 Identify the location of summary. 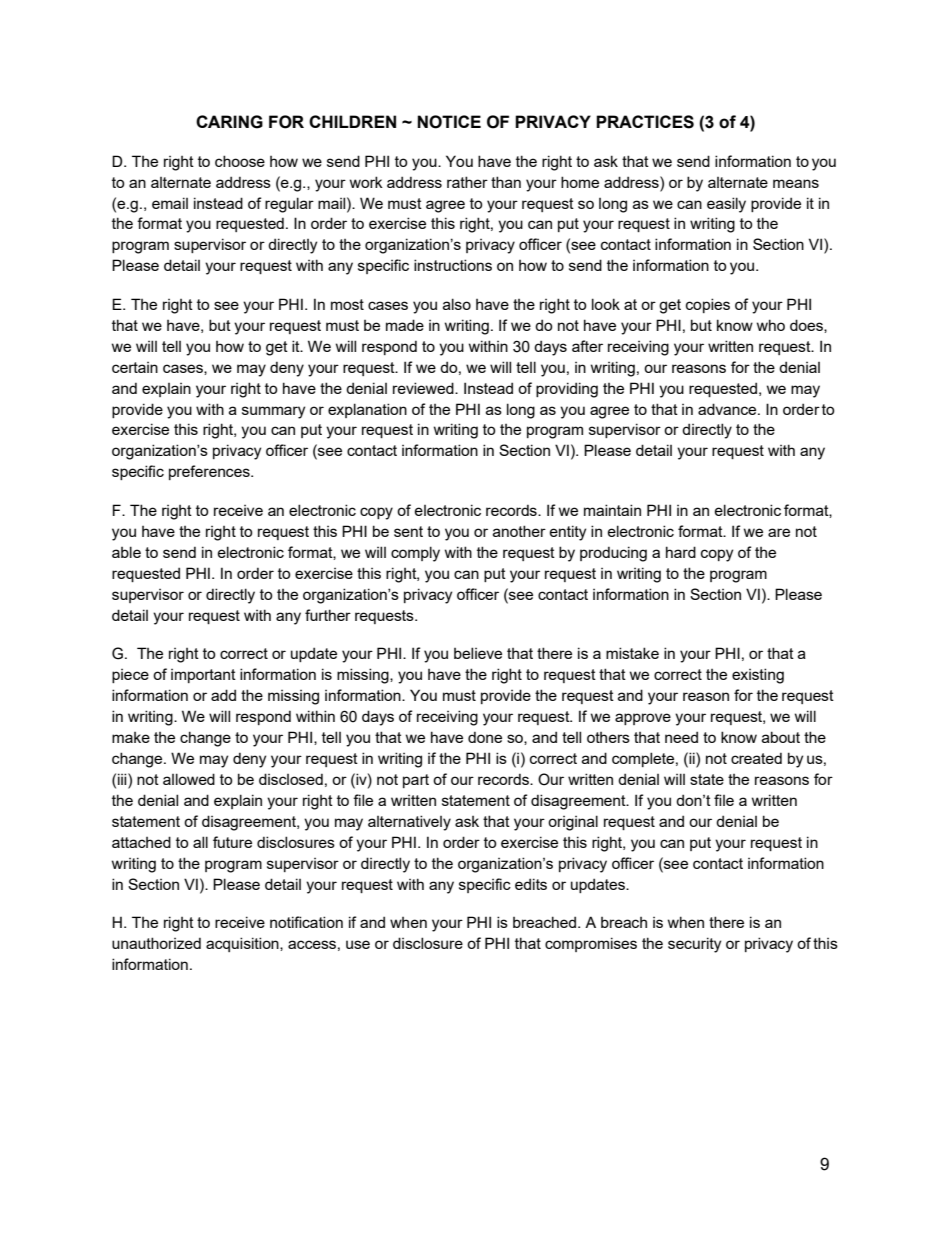
(273, 412).
